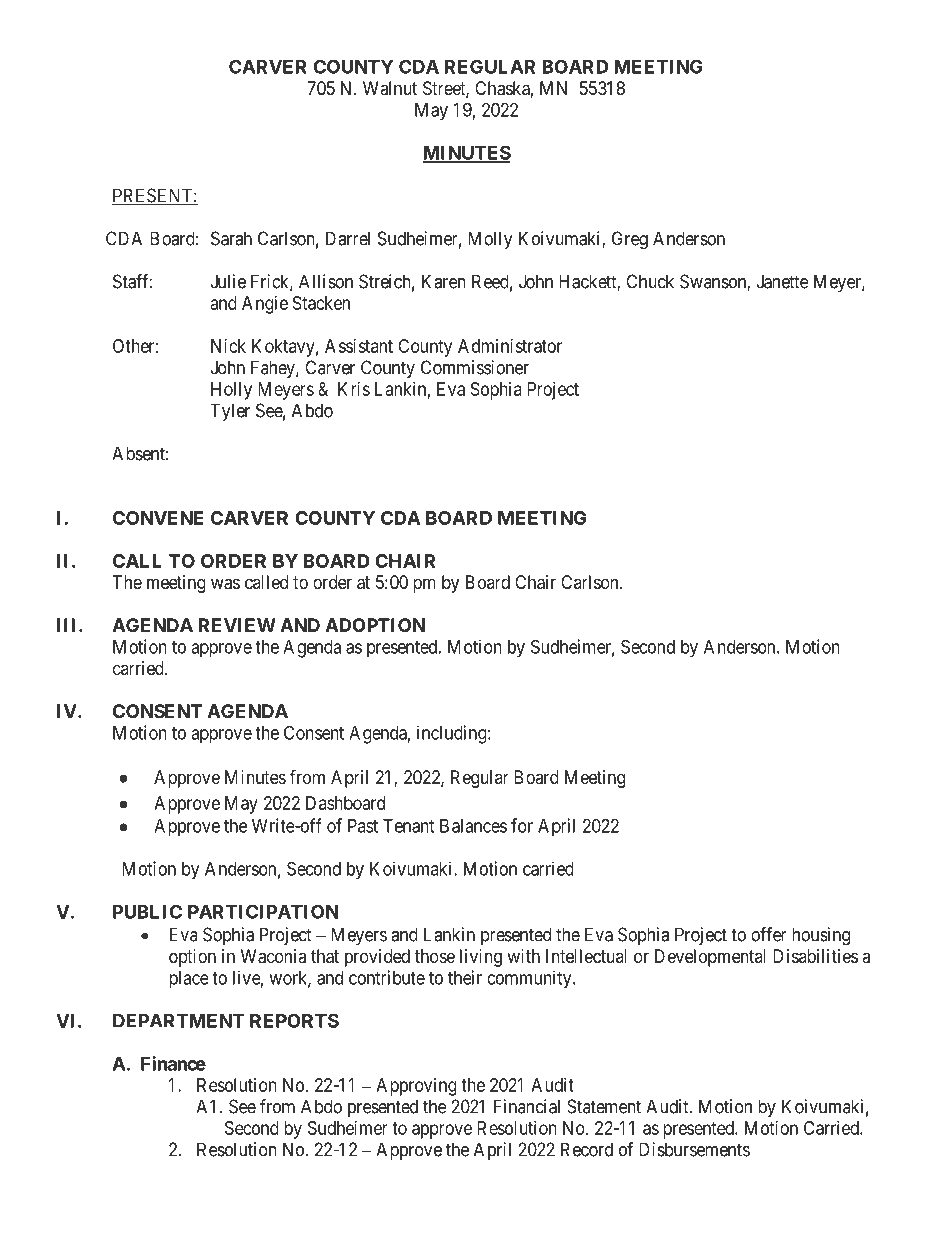 This image has height=1233, width=952. Describe the element at coordinates (650, 281) in the image. I see `Chuck` at that location.
